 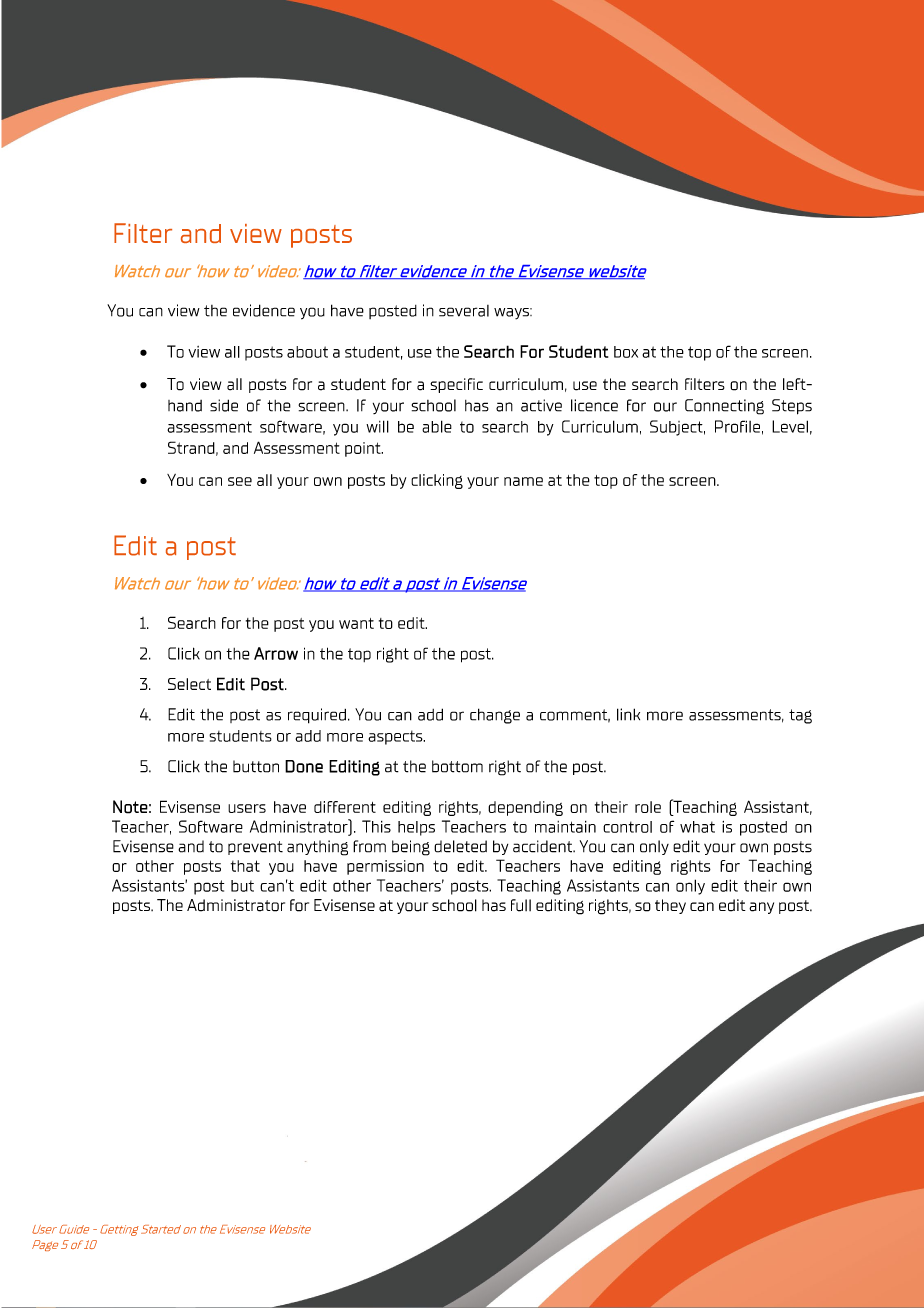 What do you see at coordinates (356, 623) in the page?
I see `want` at bounding box center [356, 623].
